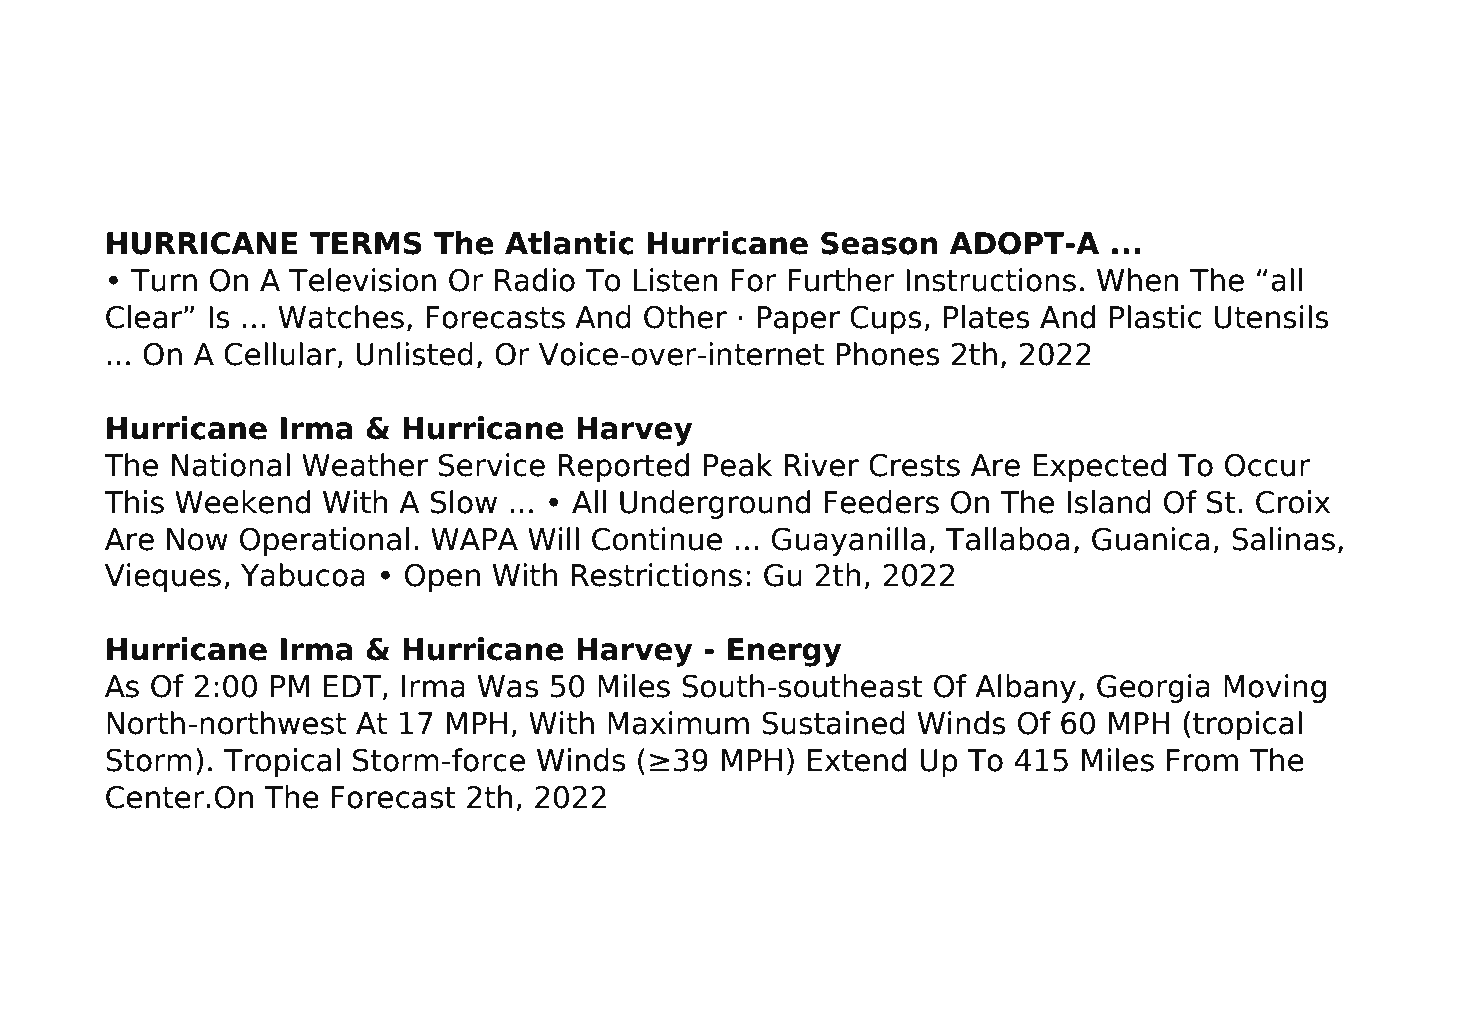 Image resolution: width=1466 pixels, height=1033 pixels. I want to click on EDT, so click(352, 686).
